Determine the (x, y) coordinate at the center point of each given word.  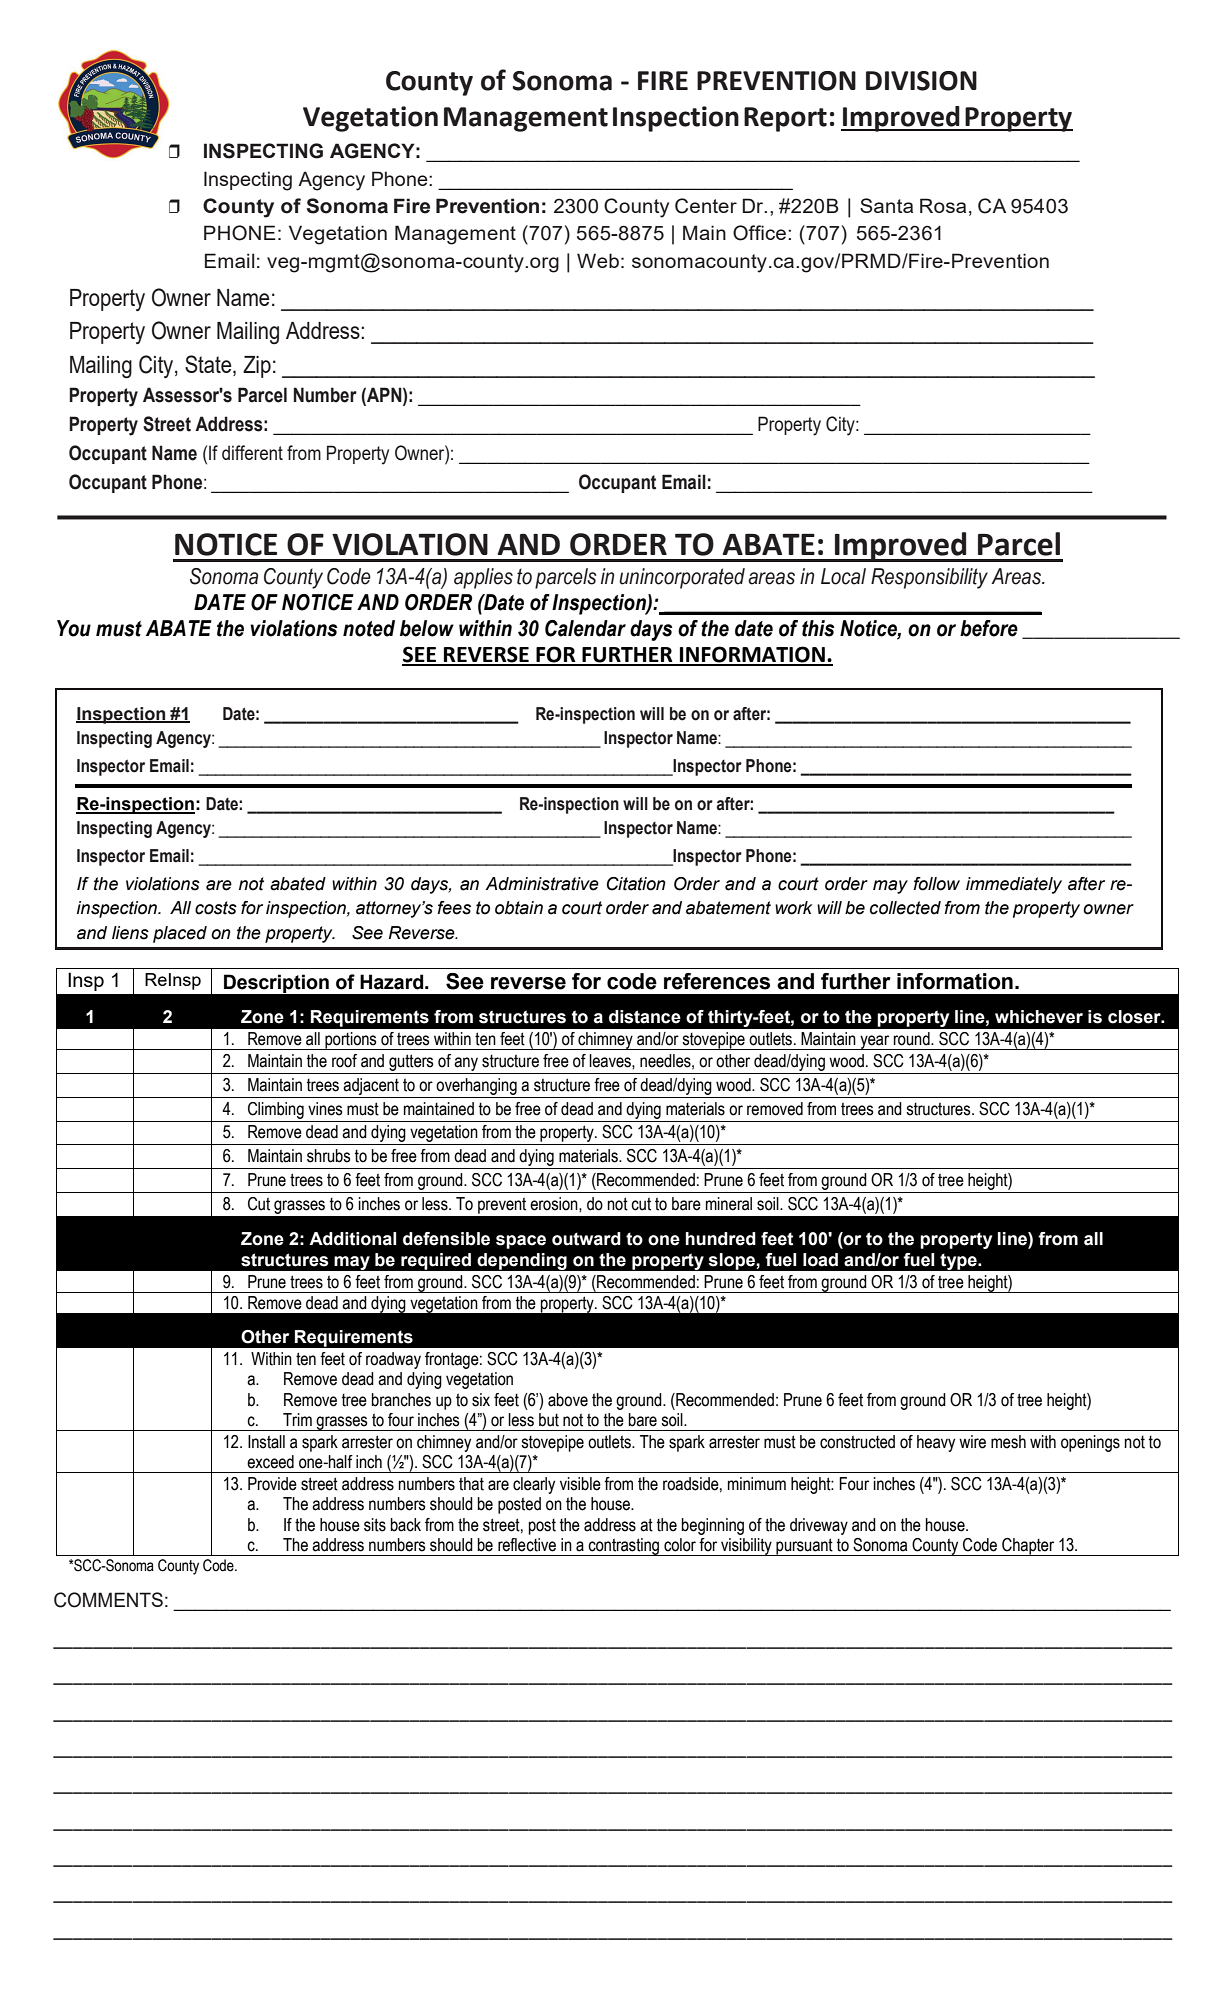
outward (586, 1239)
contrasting (623, 1547)
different (252, 452)
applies (483, 578)
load (820, 1260)
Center (706, 206)
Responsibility (929, 578)
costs (216, 908)
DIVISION (921, 81)
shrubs (329, 1156)
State (209, 365)
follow (936, 884)
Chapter (1028, 1547)
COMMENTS (108, 1600)
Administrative (542, 884)
